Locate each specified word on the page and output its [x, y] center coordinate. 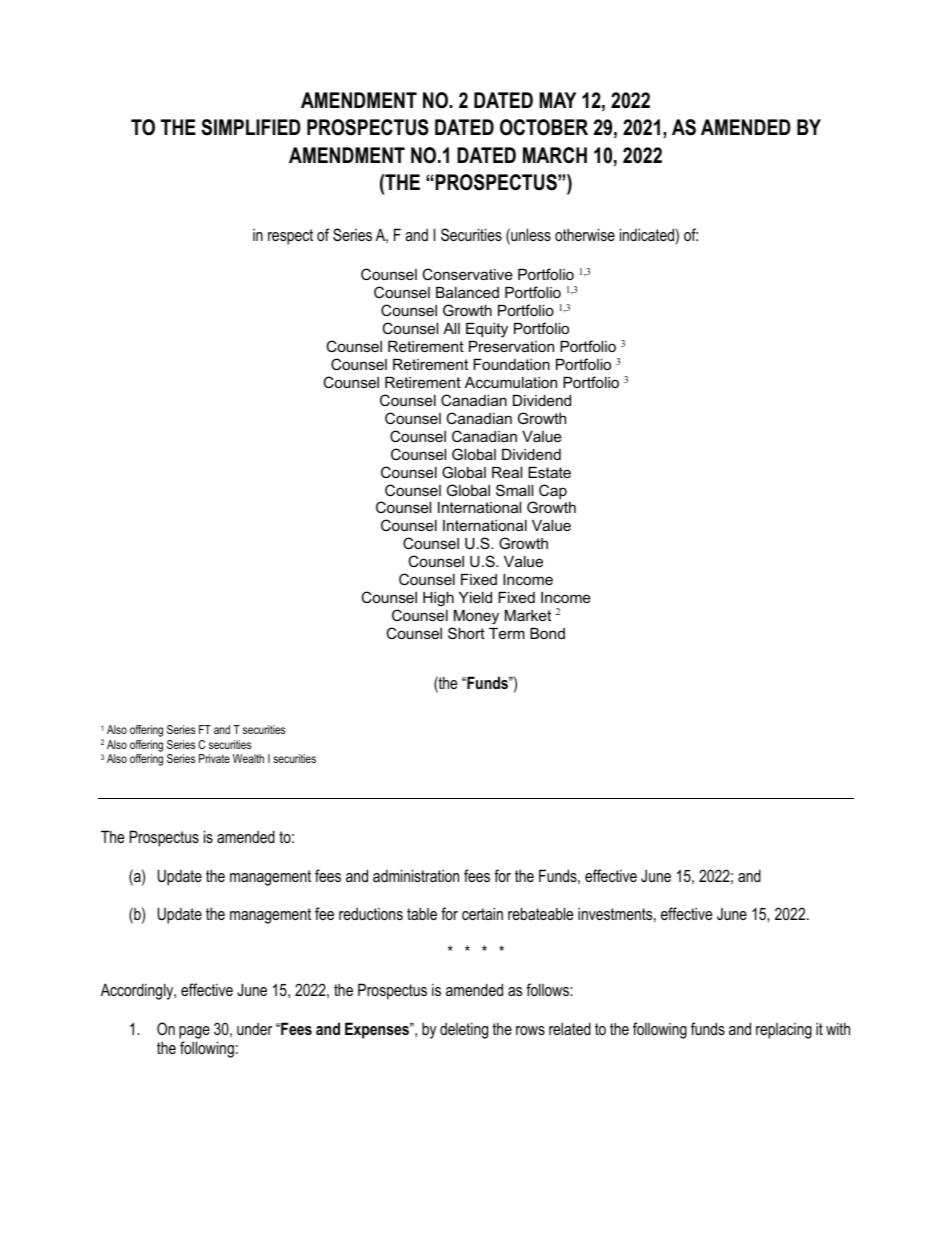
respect [290, 237]
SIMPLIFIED [251, 127]
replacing [784, 1031]
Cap [553, 491]
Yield [475, 597]
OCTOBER [544, 127]
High [438, 599]
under [254, 1029]
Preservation [511, 346]
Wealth [248, 758]
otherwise [585, 234]
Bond [547, 633]
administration [416, 875]
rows [530, 1030]
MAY [557, 100]
